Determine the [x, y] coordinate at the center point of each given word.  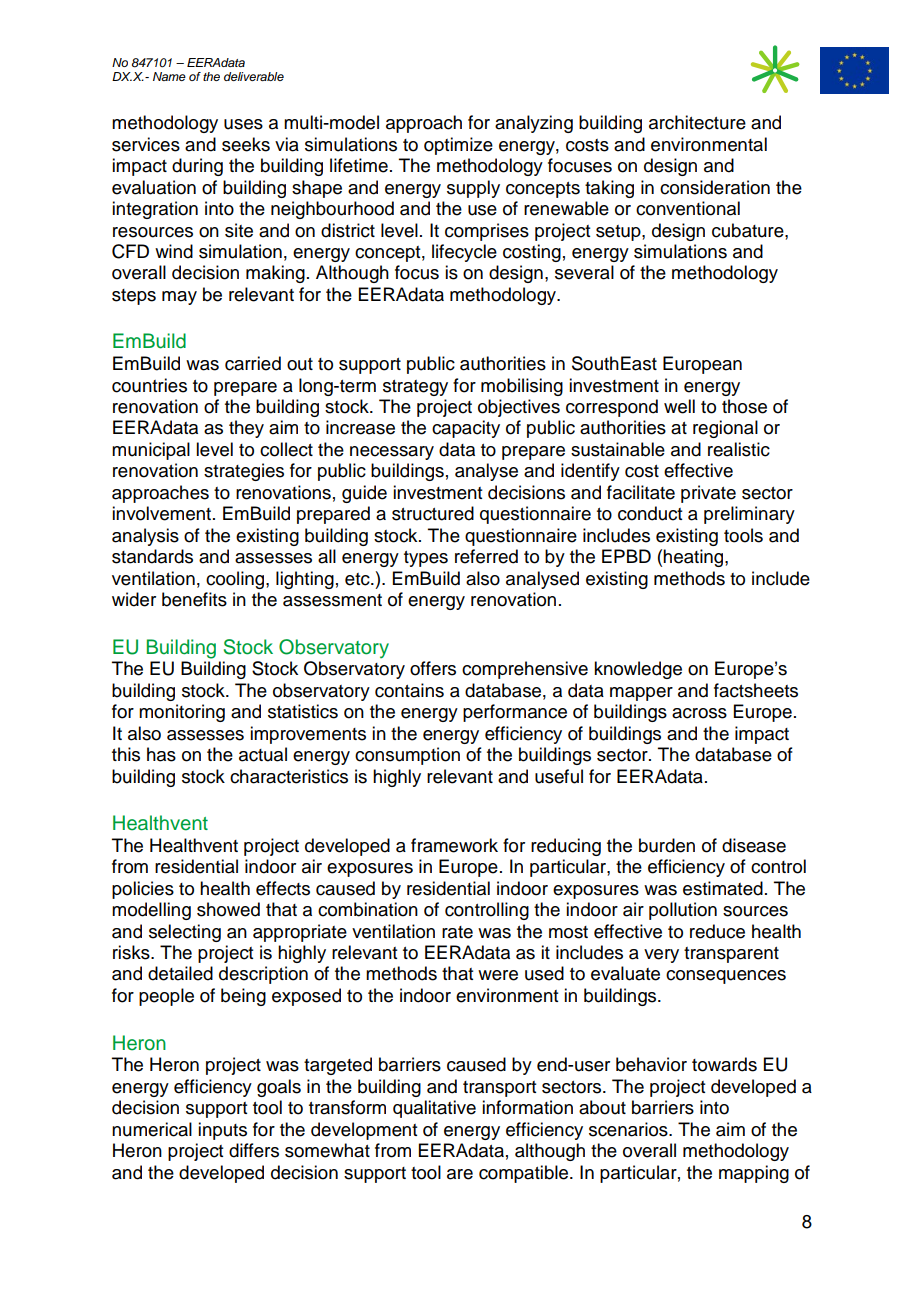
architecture [697, 122]
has [161, 754]
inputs [222, 1131]
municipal [151, 451]
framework [454, 845]
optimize [458, 146]
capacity [466, 429]
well [679, 406]
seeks [246, 144]
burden [667, 845]
